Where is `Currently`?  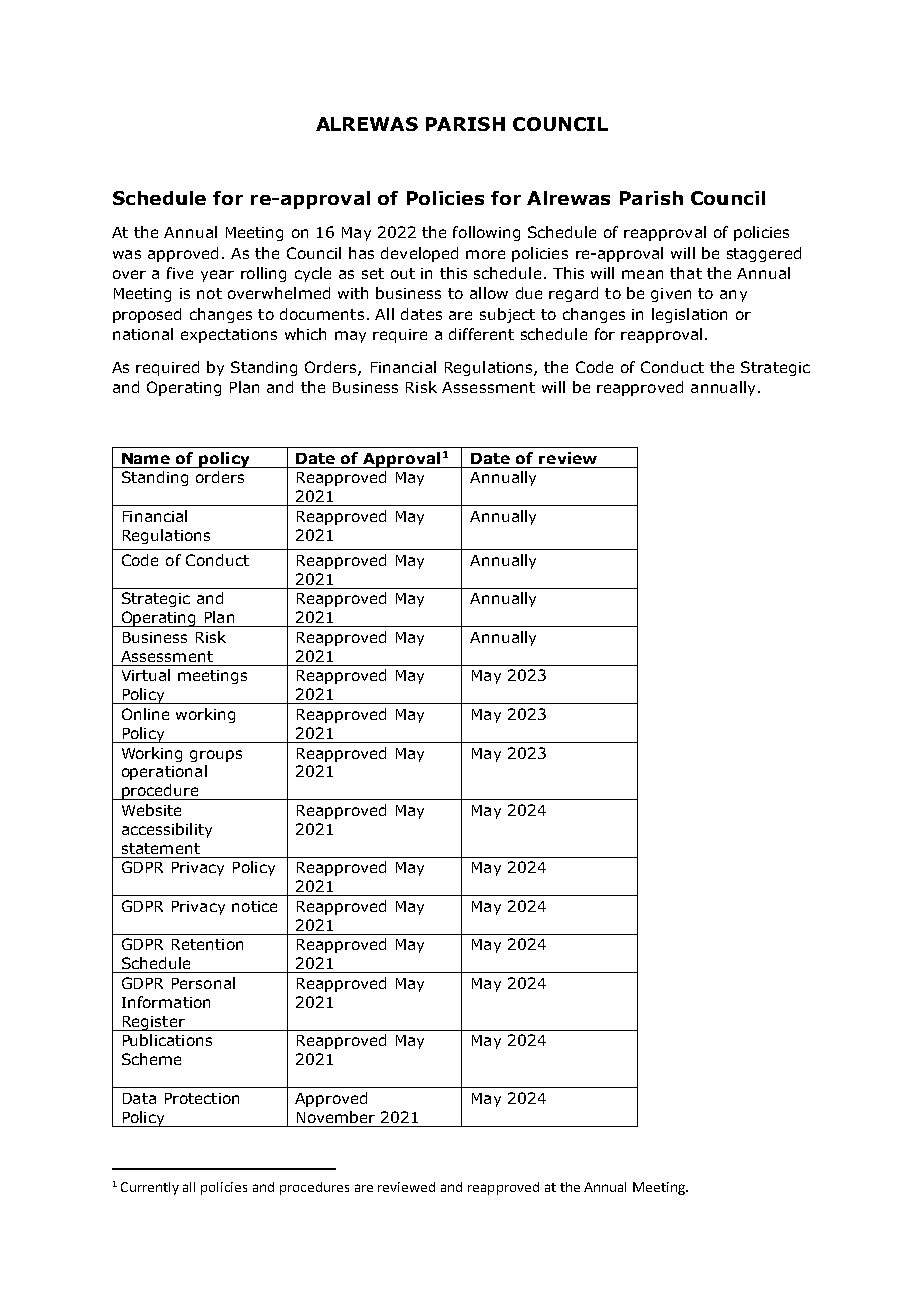
Currently is located at coordinates (150, 1188).
